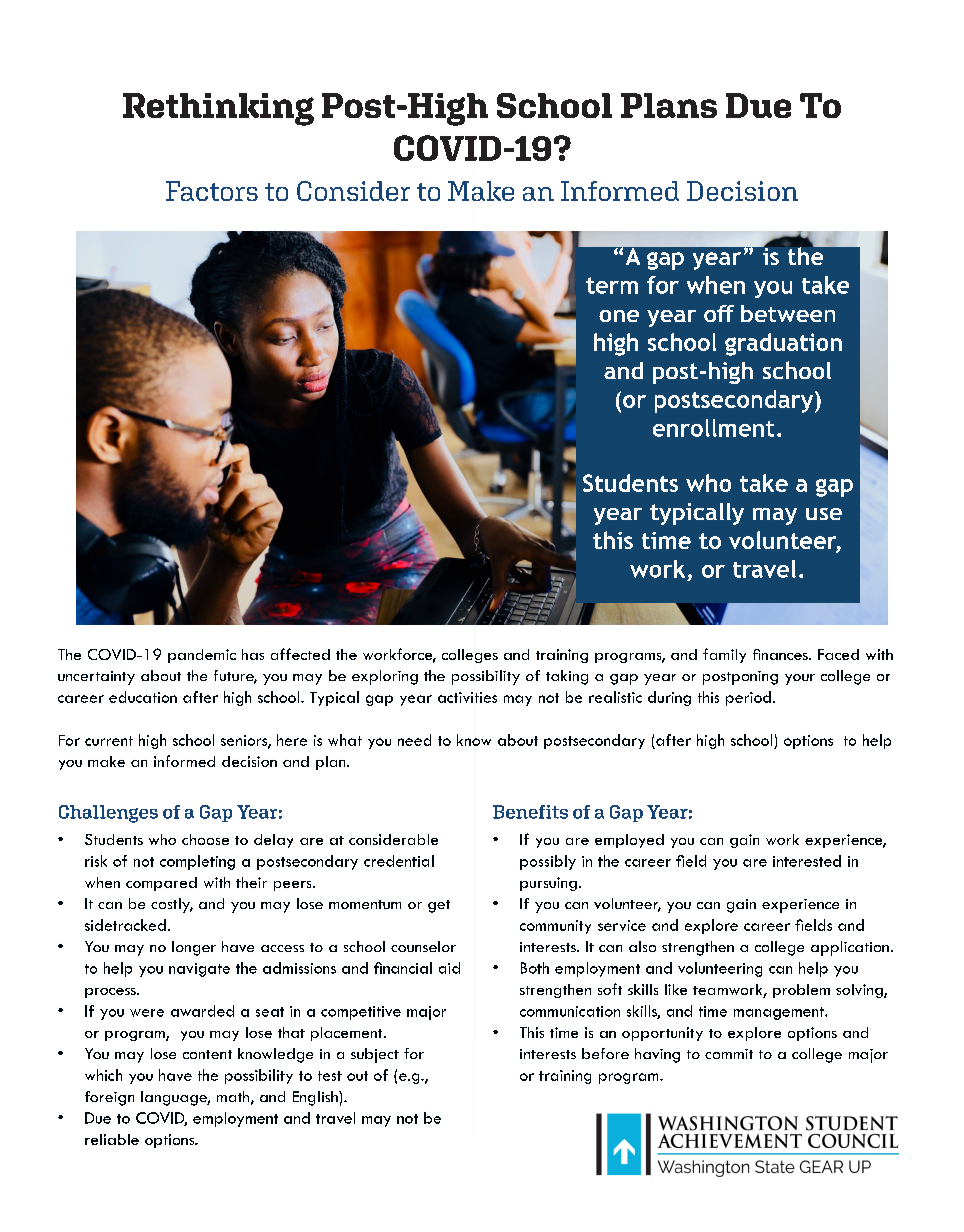 This image has height=1232, width=964. Describe the element at coordinates (788, 313) in the image. I see `between` at that location.
